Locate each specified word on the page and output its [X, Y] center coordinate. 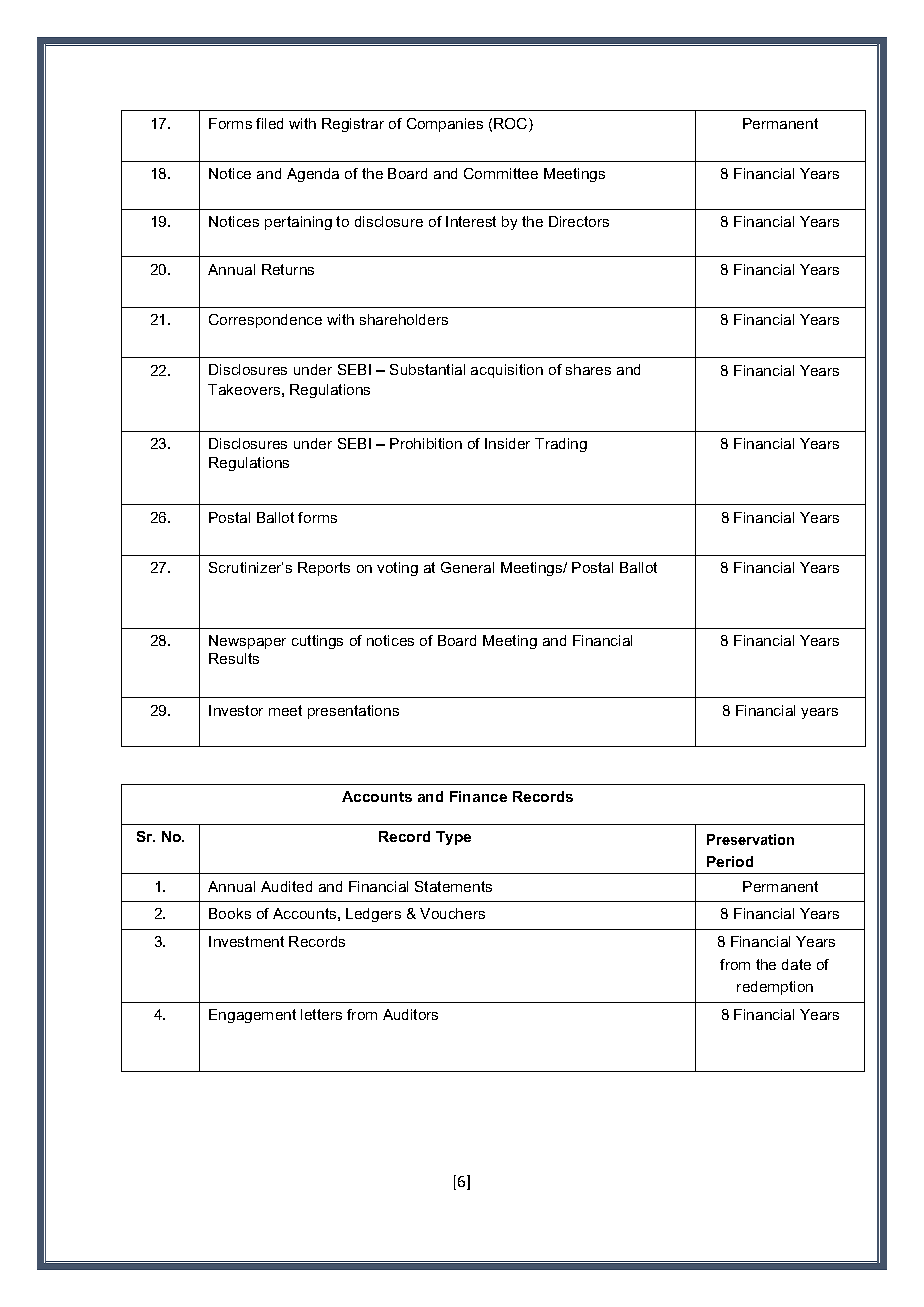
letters [321, 1014]
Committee [501, 173]
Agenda [313, 175]
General [467, 567]
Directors [579, 221]
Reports [324, 569]
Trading [561, 445]
